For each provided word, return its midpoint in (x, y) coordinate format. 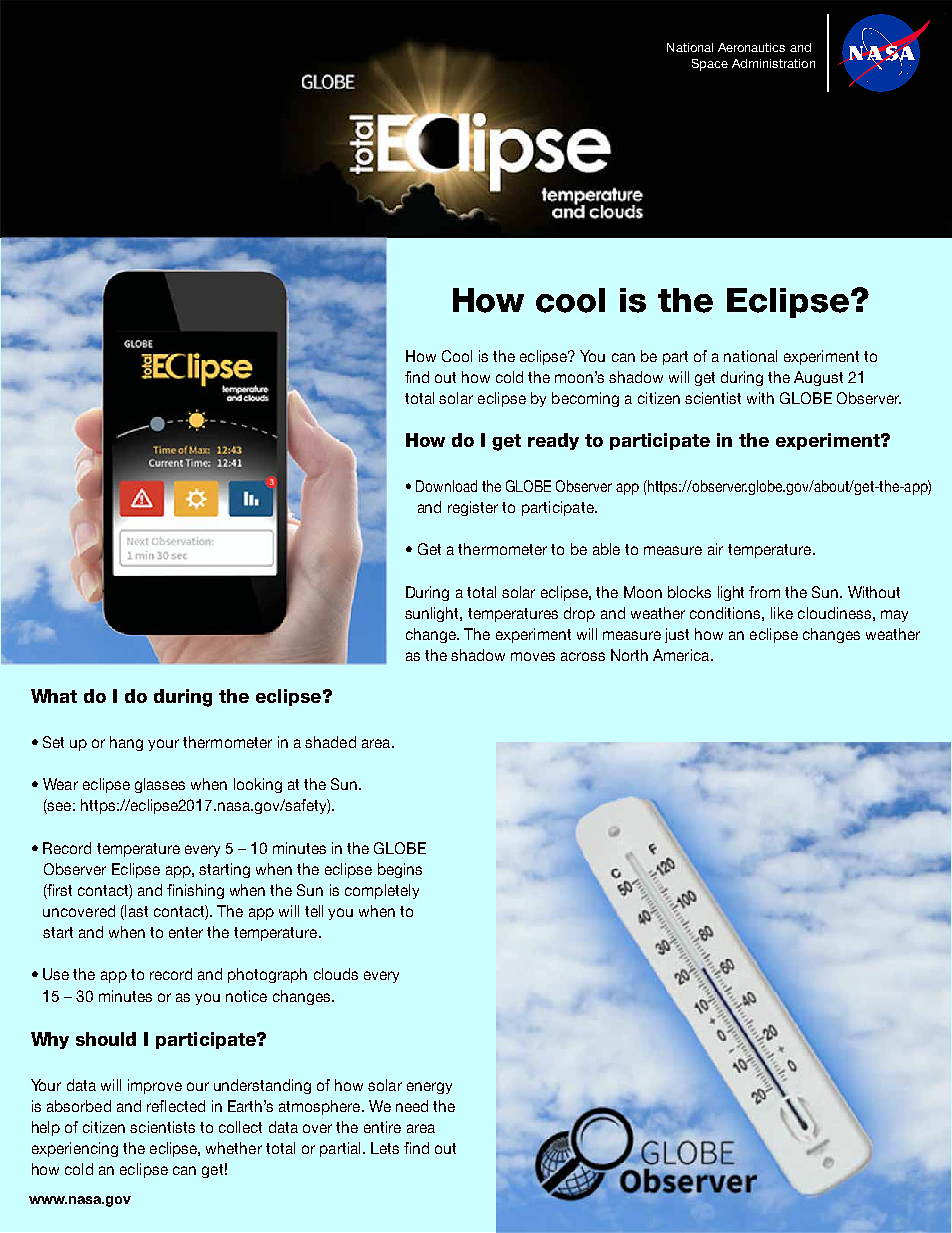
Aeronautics (751, 47)
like (782, 613)
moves (533, 656)
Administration (773, 63)
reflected (176, 1106)
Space (710, 65)
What (54, 696)
